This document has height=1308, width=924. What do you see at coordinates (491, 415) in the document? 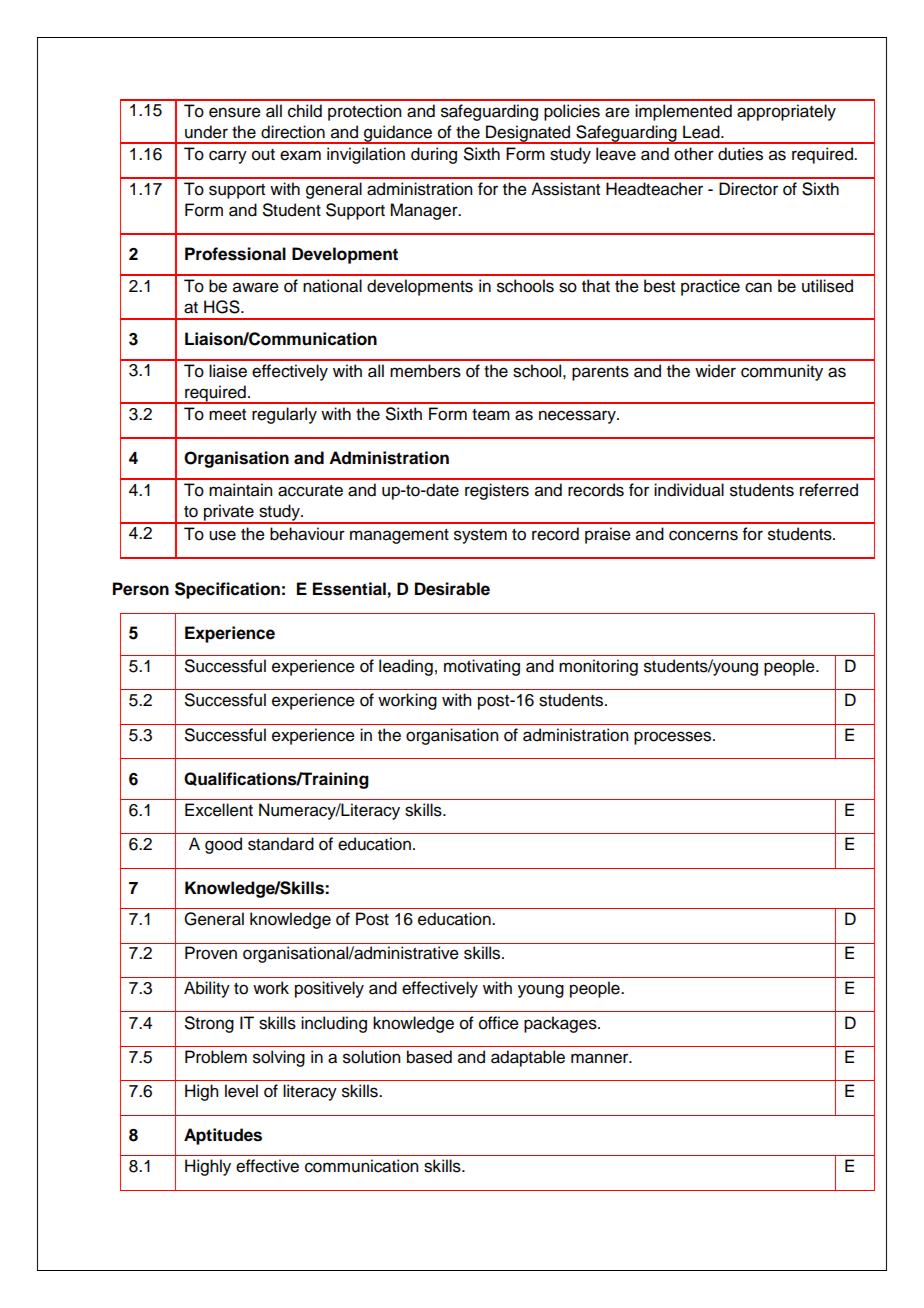
I see `team` at bounding box center [491, 415].
